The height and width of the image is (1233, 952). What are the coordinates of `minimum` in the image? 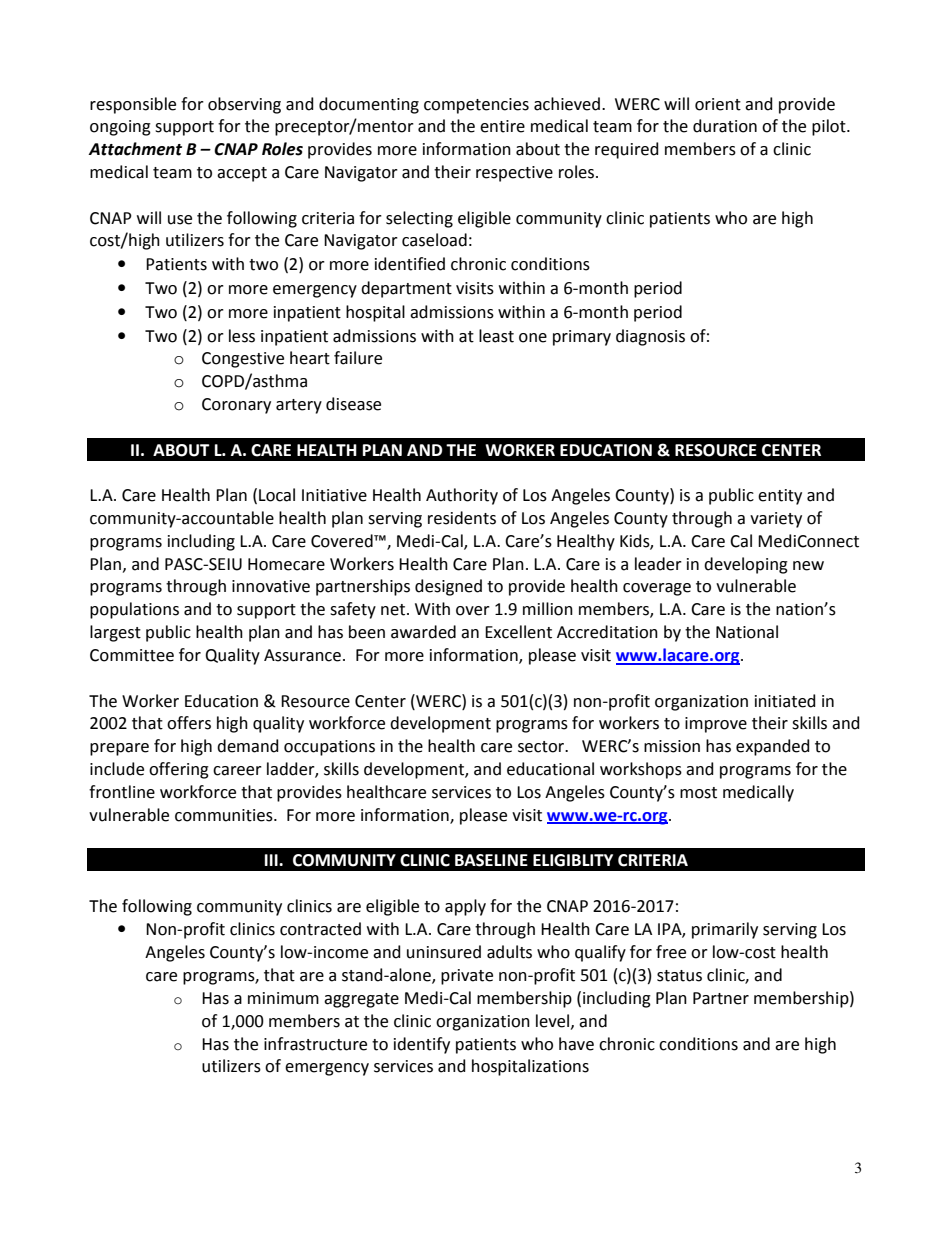 It's located at (283, 998).
